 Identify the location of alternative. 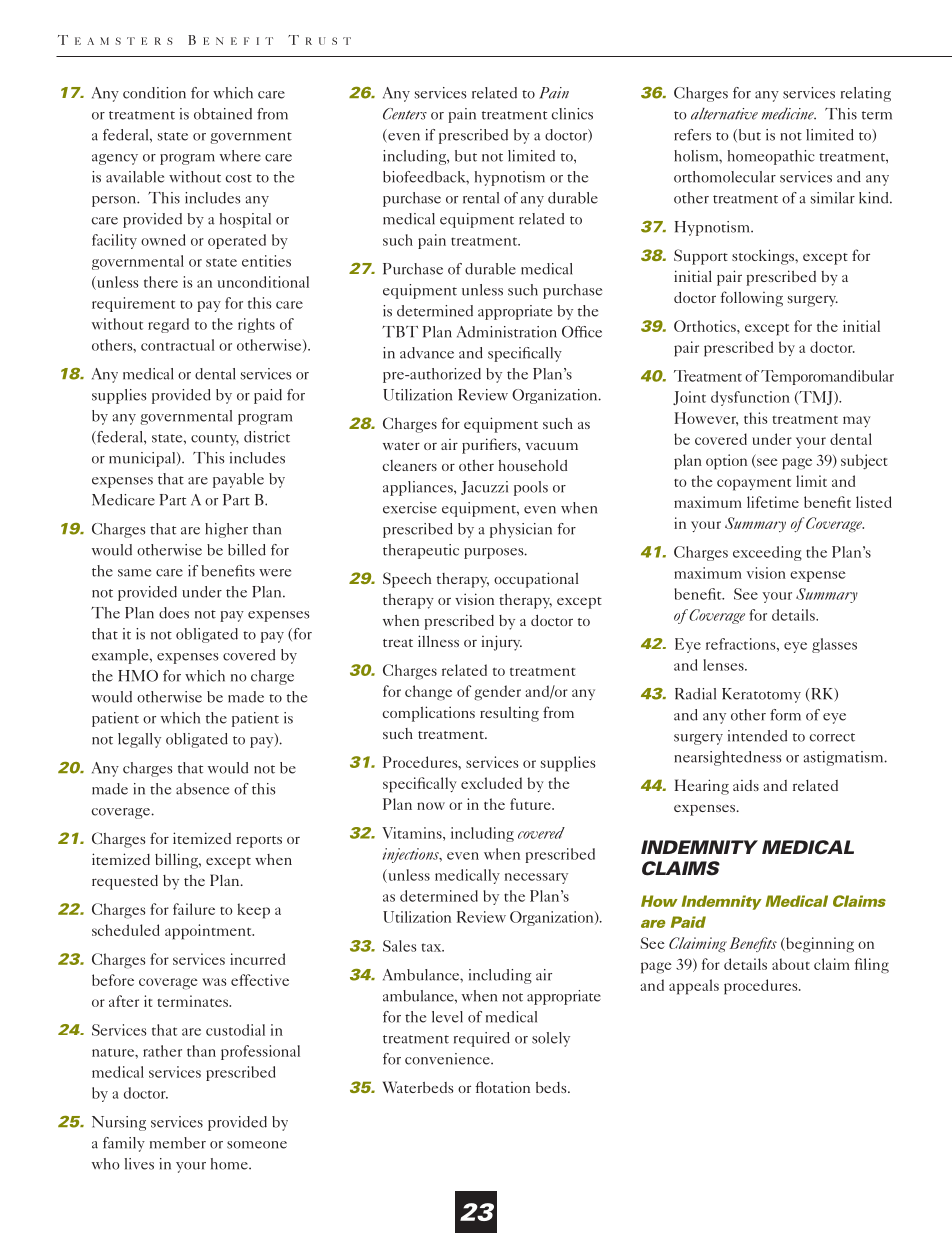
(724, 114).
